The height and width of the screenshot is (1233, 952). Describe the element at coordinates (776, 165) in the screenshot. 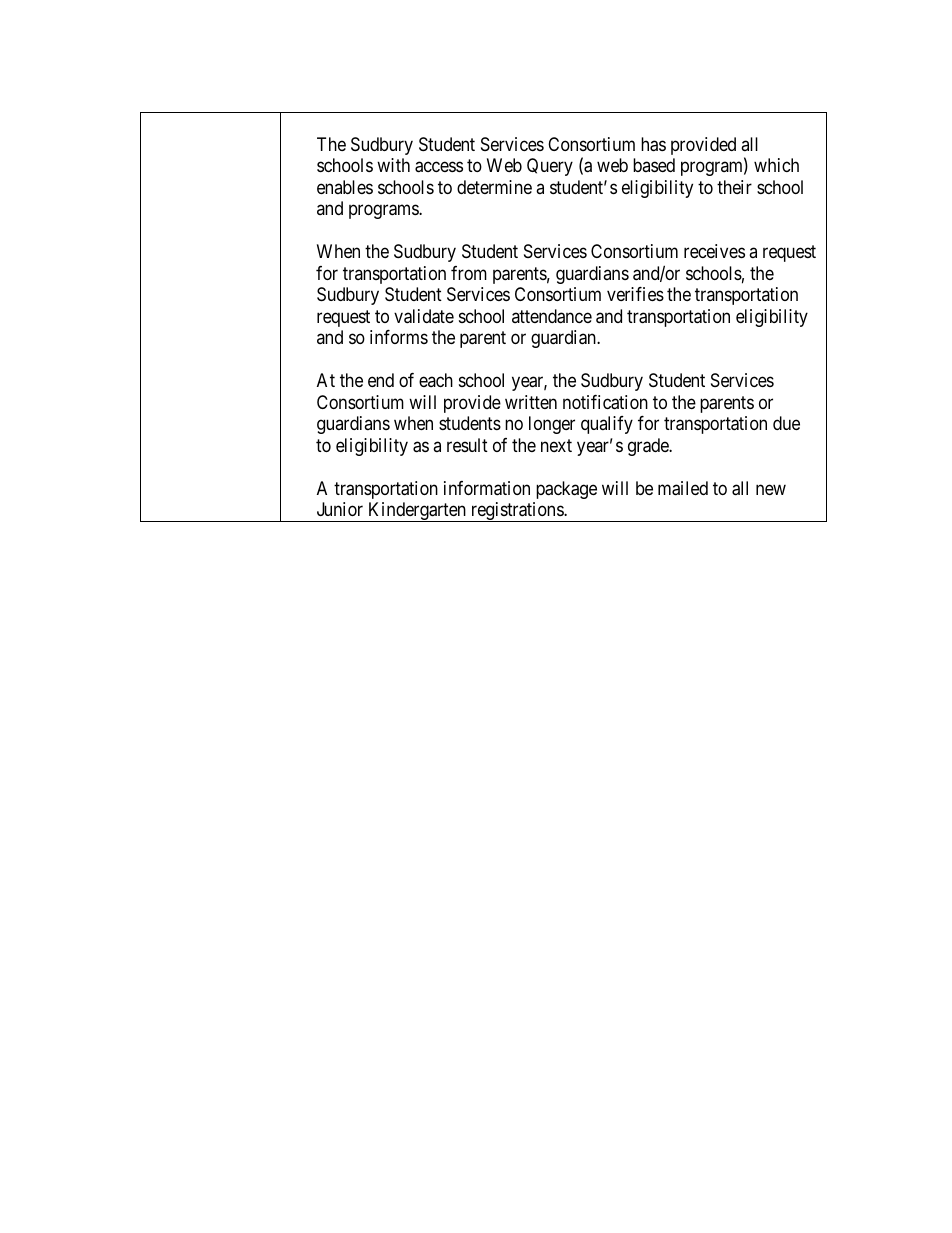

I see `which` at that location.
